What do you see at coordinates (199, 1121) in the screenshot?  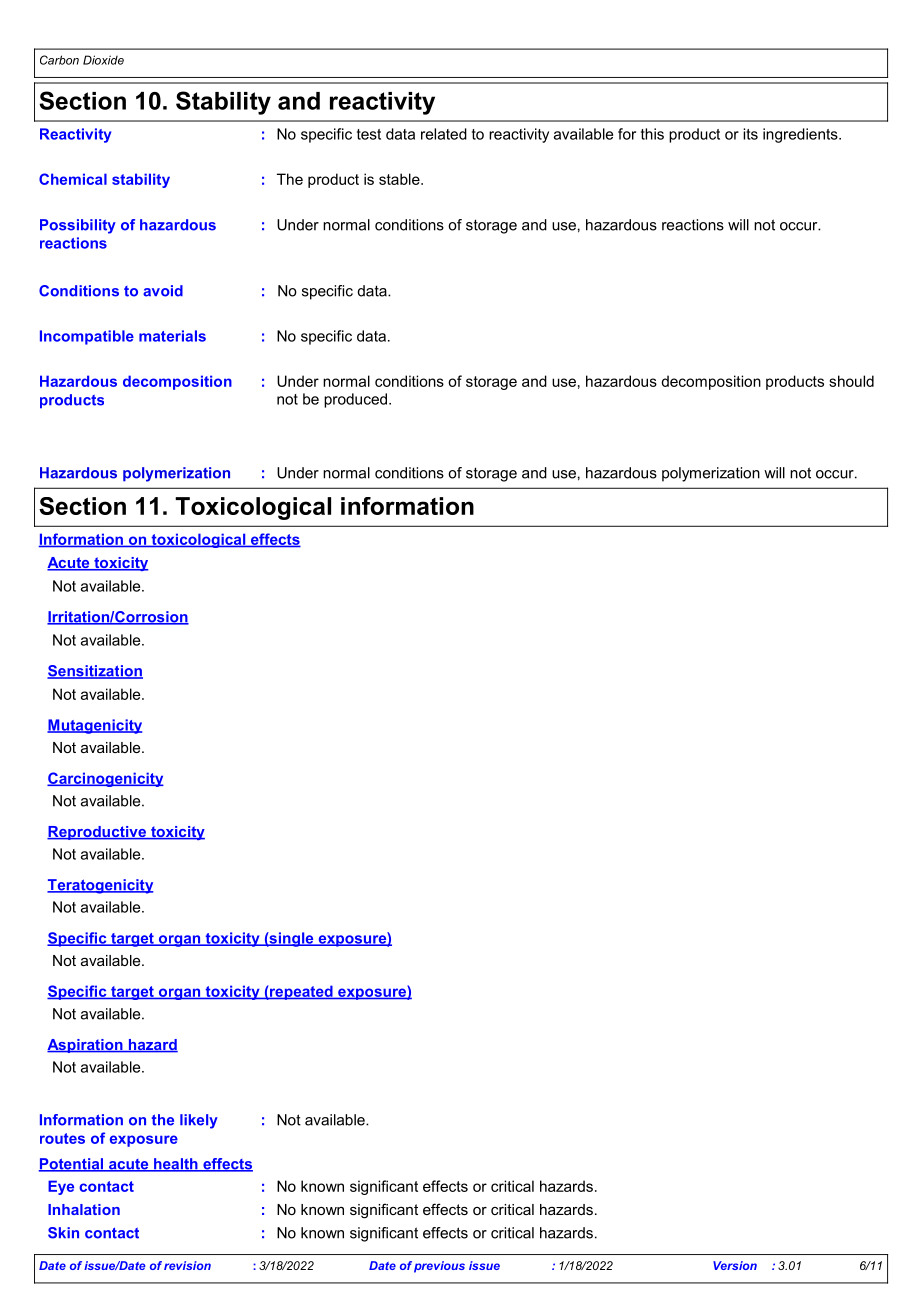 I see `likely` at bounding box center [199, 1121].
